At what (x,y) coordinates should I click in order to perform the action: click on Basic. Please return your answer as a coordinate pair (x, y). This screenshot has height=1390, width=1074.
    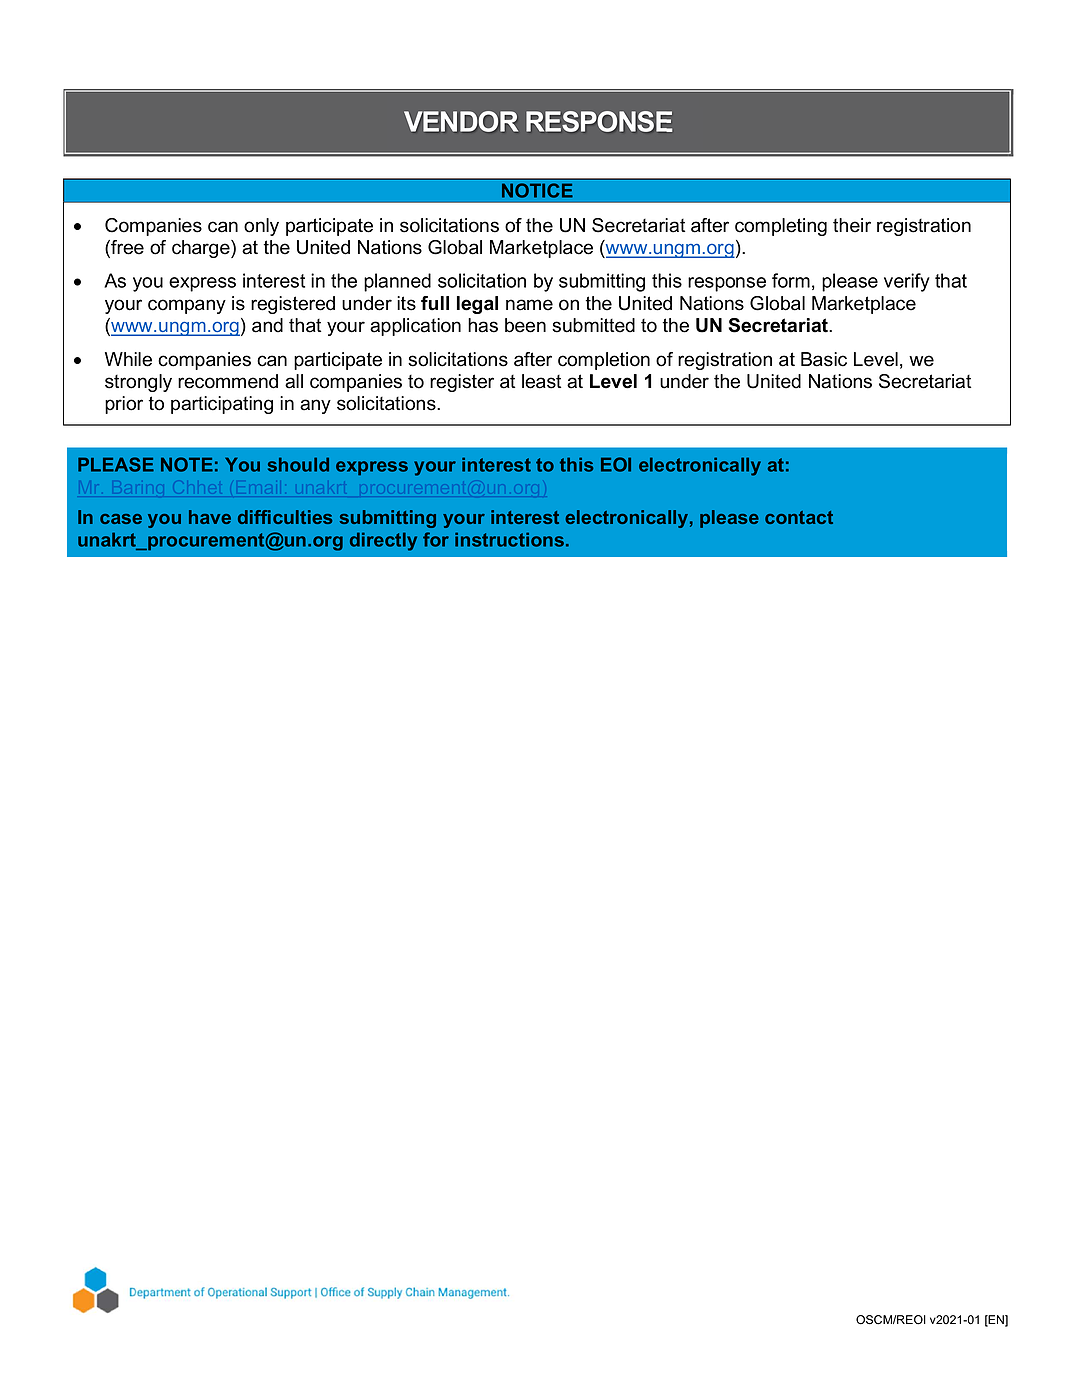
    Looking at the image, I should click on (824, 359).
